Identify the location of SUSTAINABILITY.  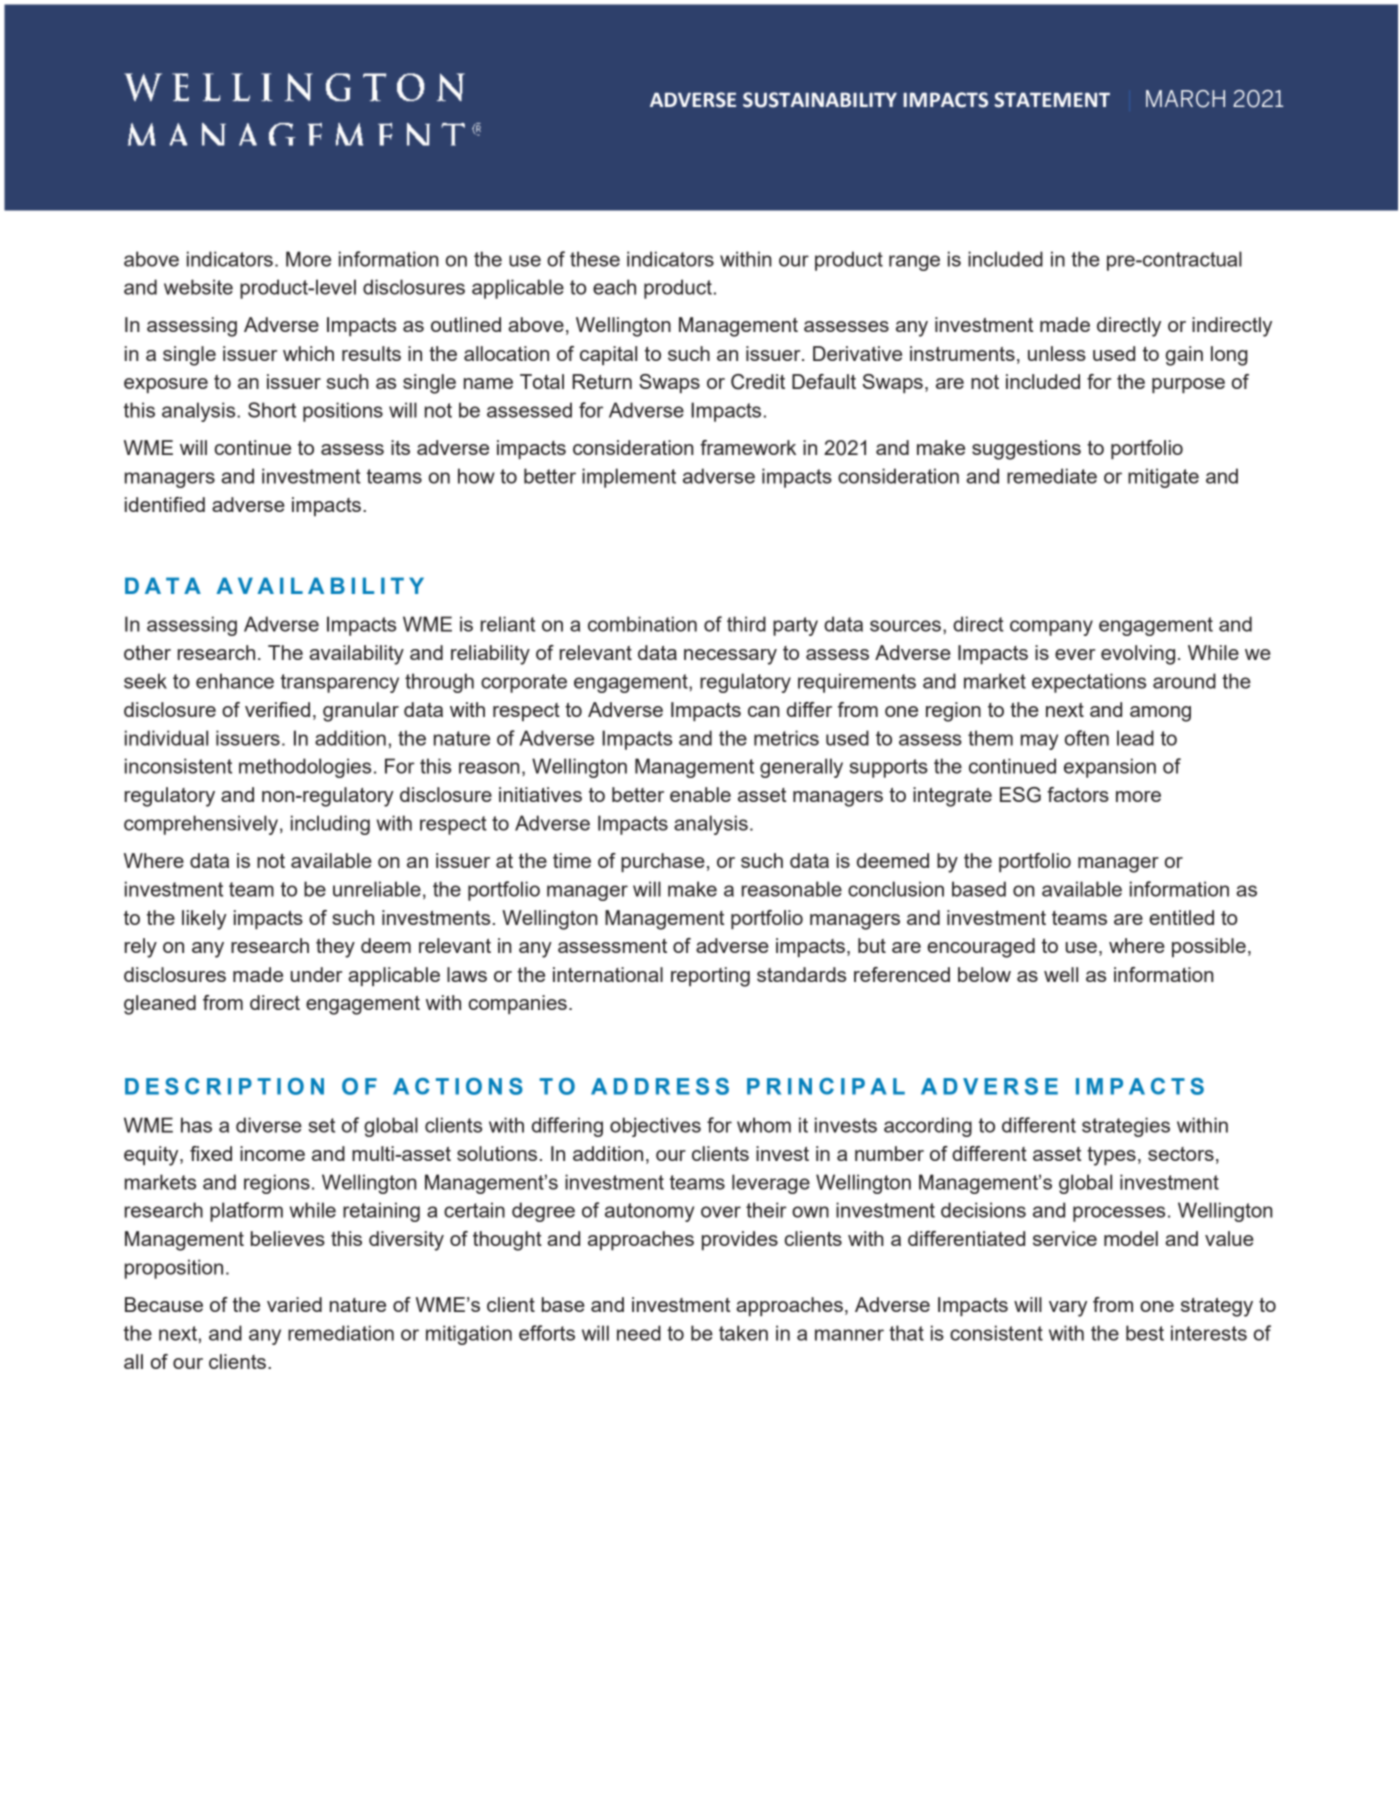
(820, 100).
